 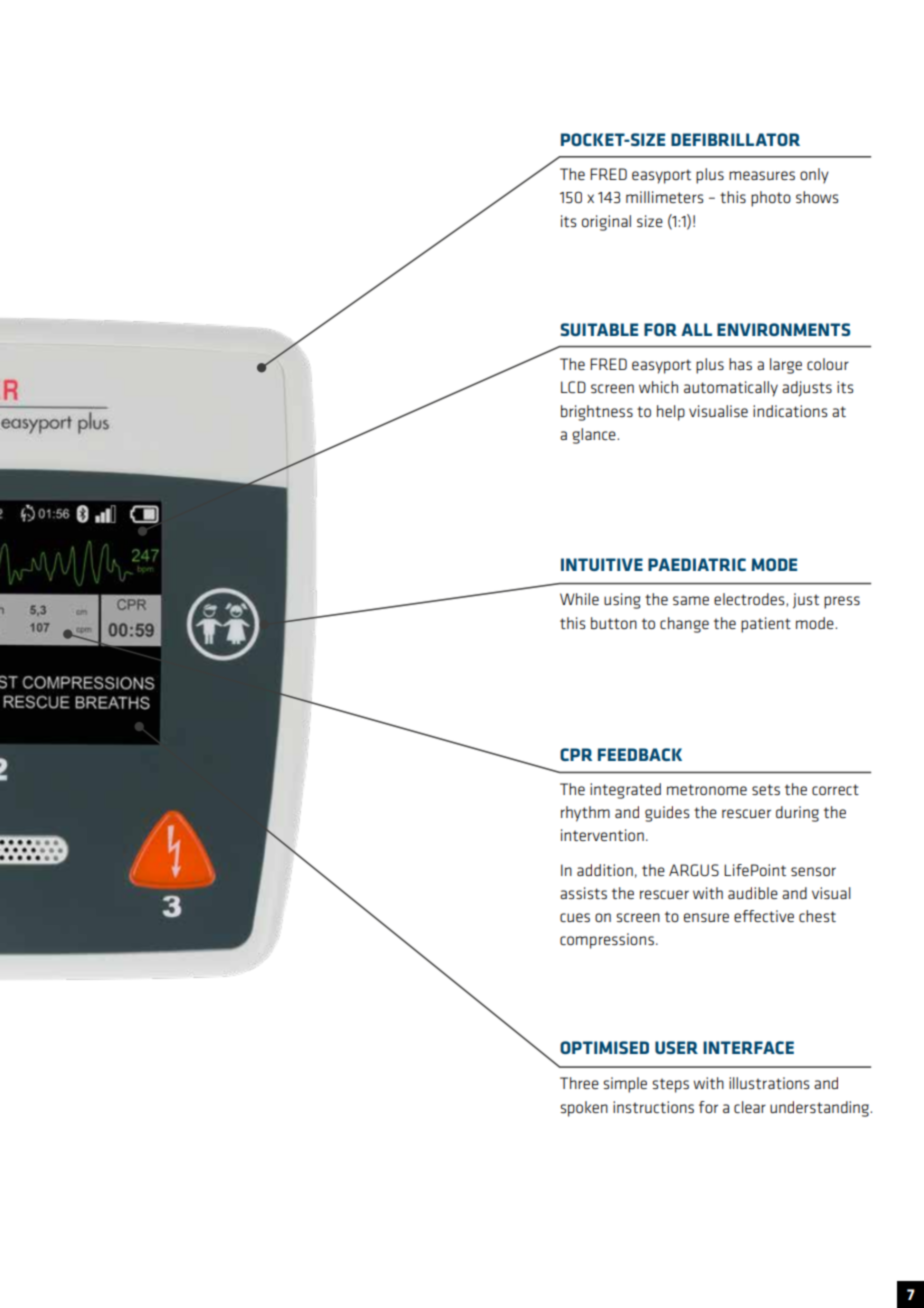 I want to click on original, so click(x=606, y=223).
